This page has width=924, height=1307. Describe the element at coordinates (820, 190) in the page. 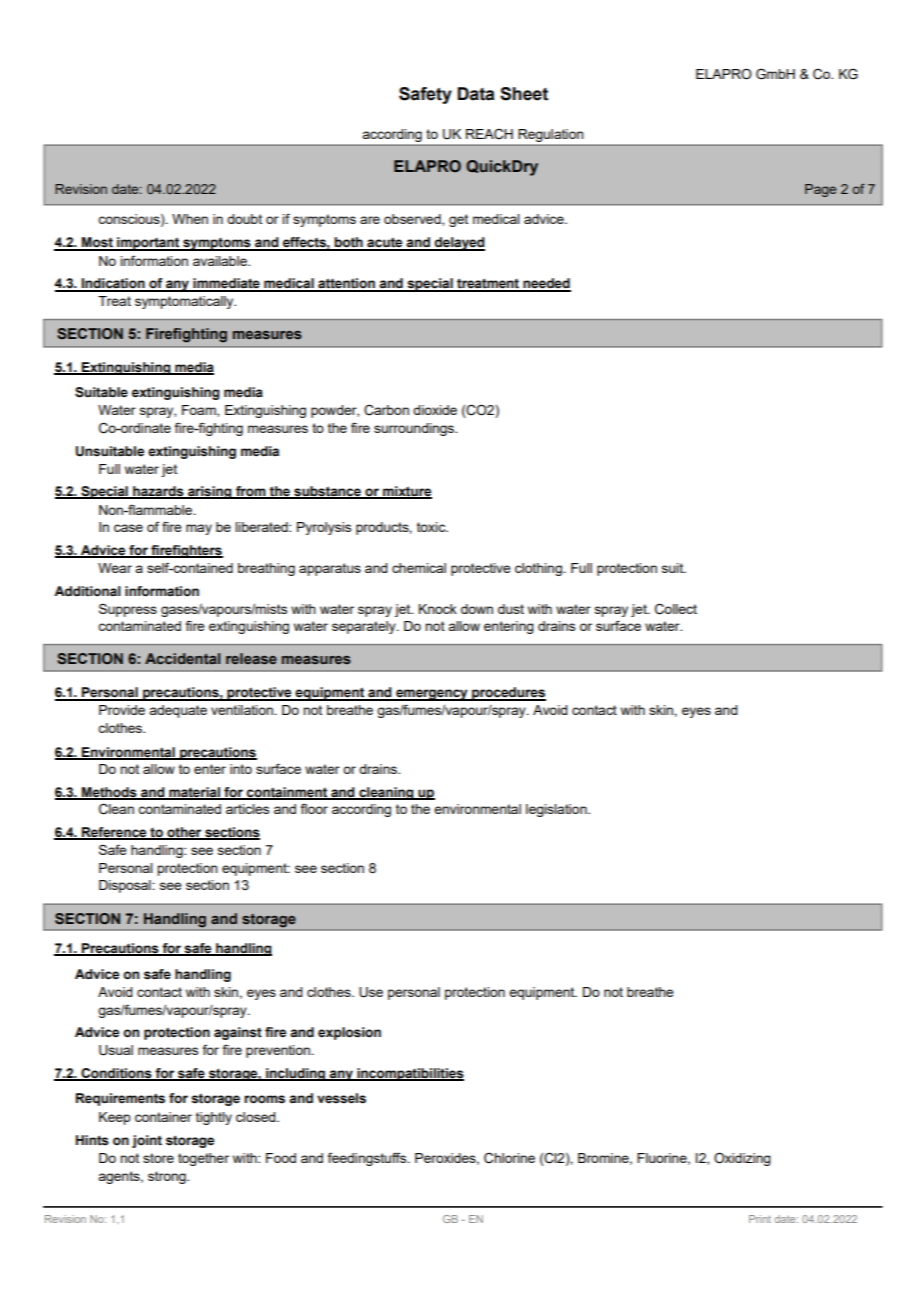

I see `Page` at that location.
